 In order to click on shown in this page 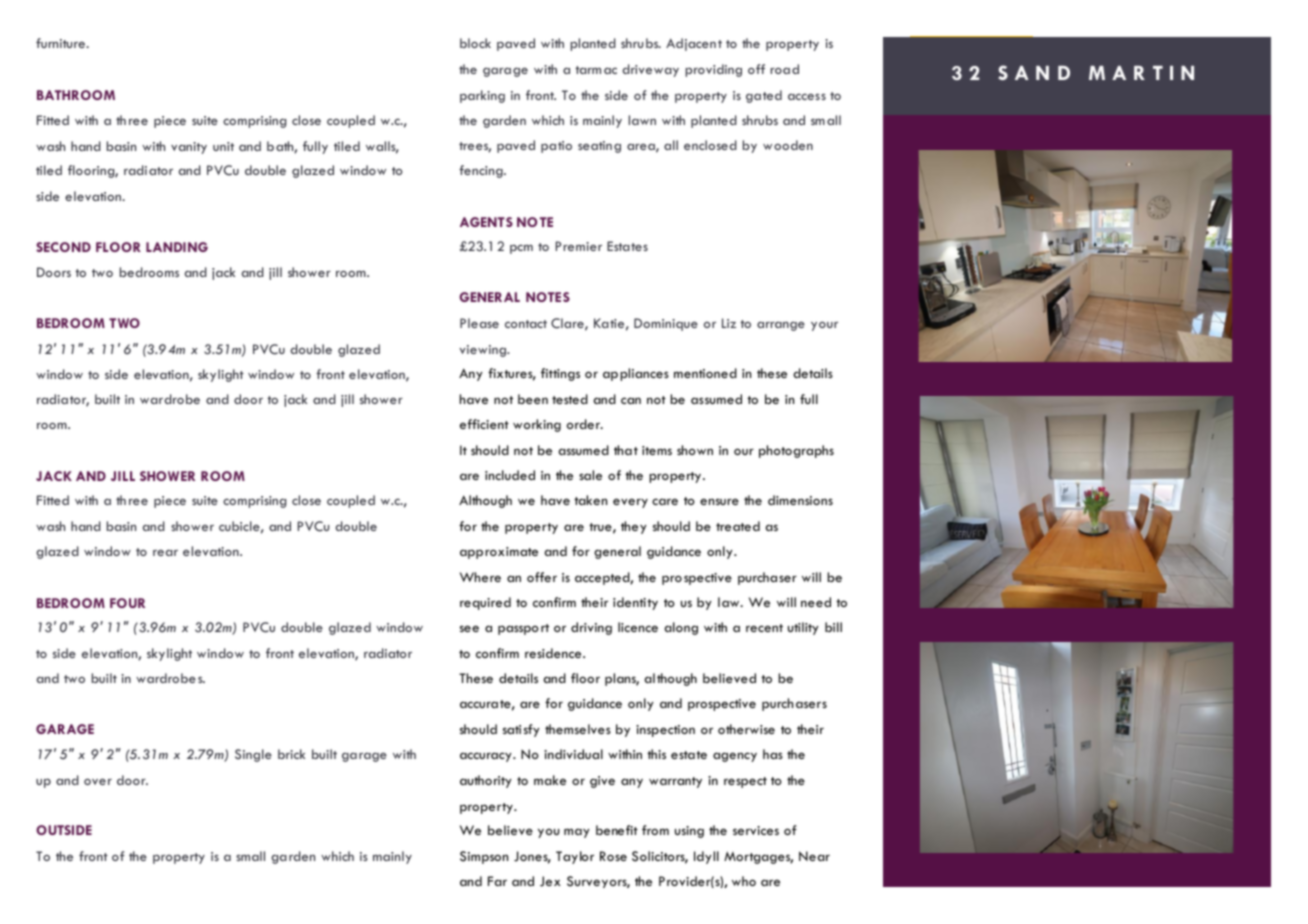, I will do `click(695, 450)`.
